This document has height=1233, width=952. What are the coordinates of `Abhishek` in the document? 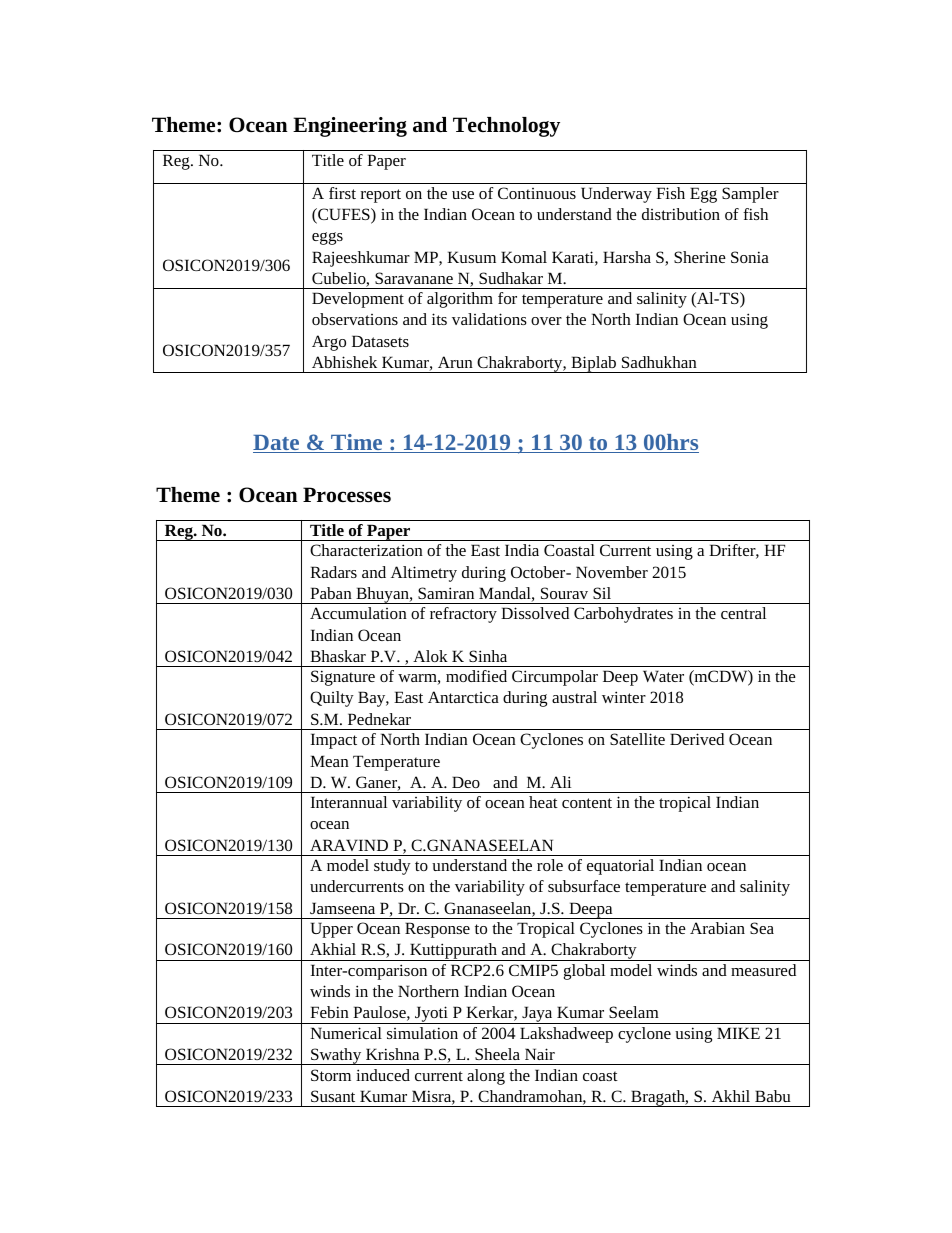 It's located at (344, 362).
